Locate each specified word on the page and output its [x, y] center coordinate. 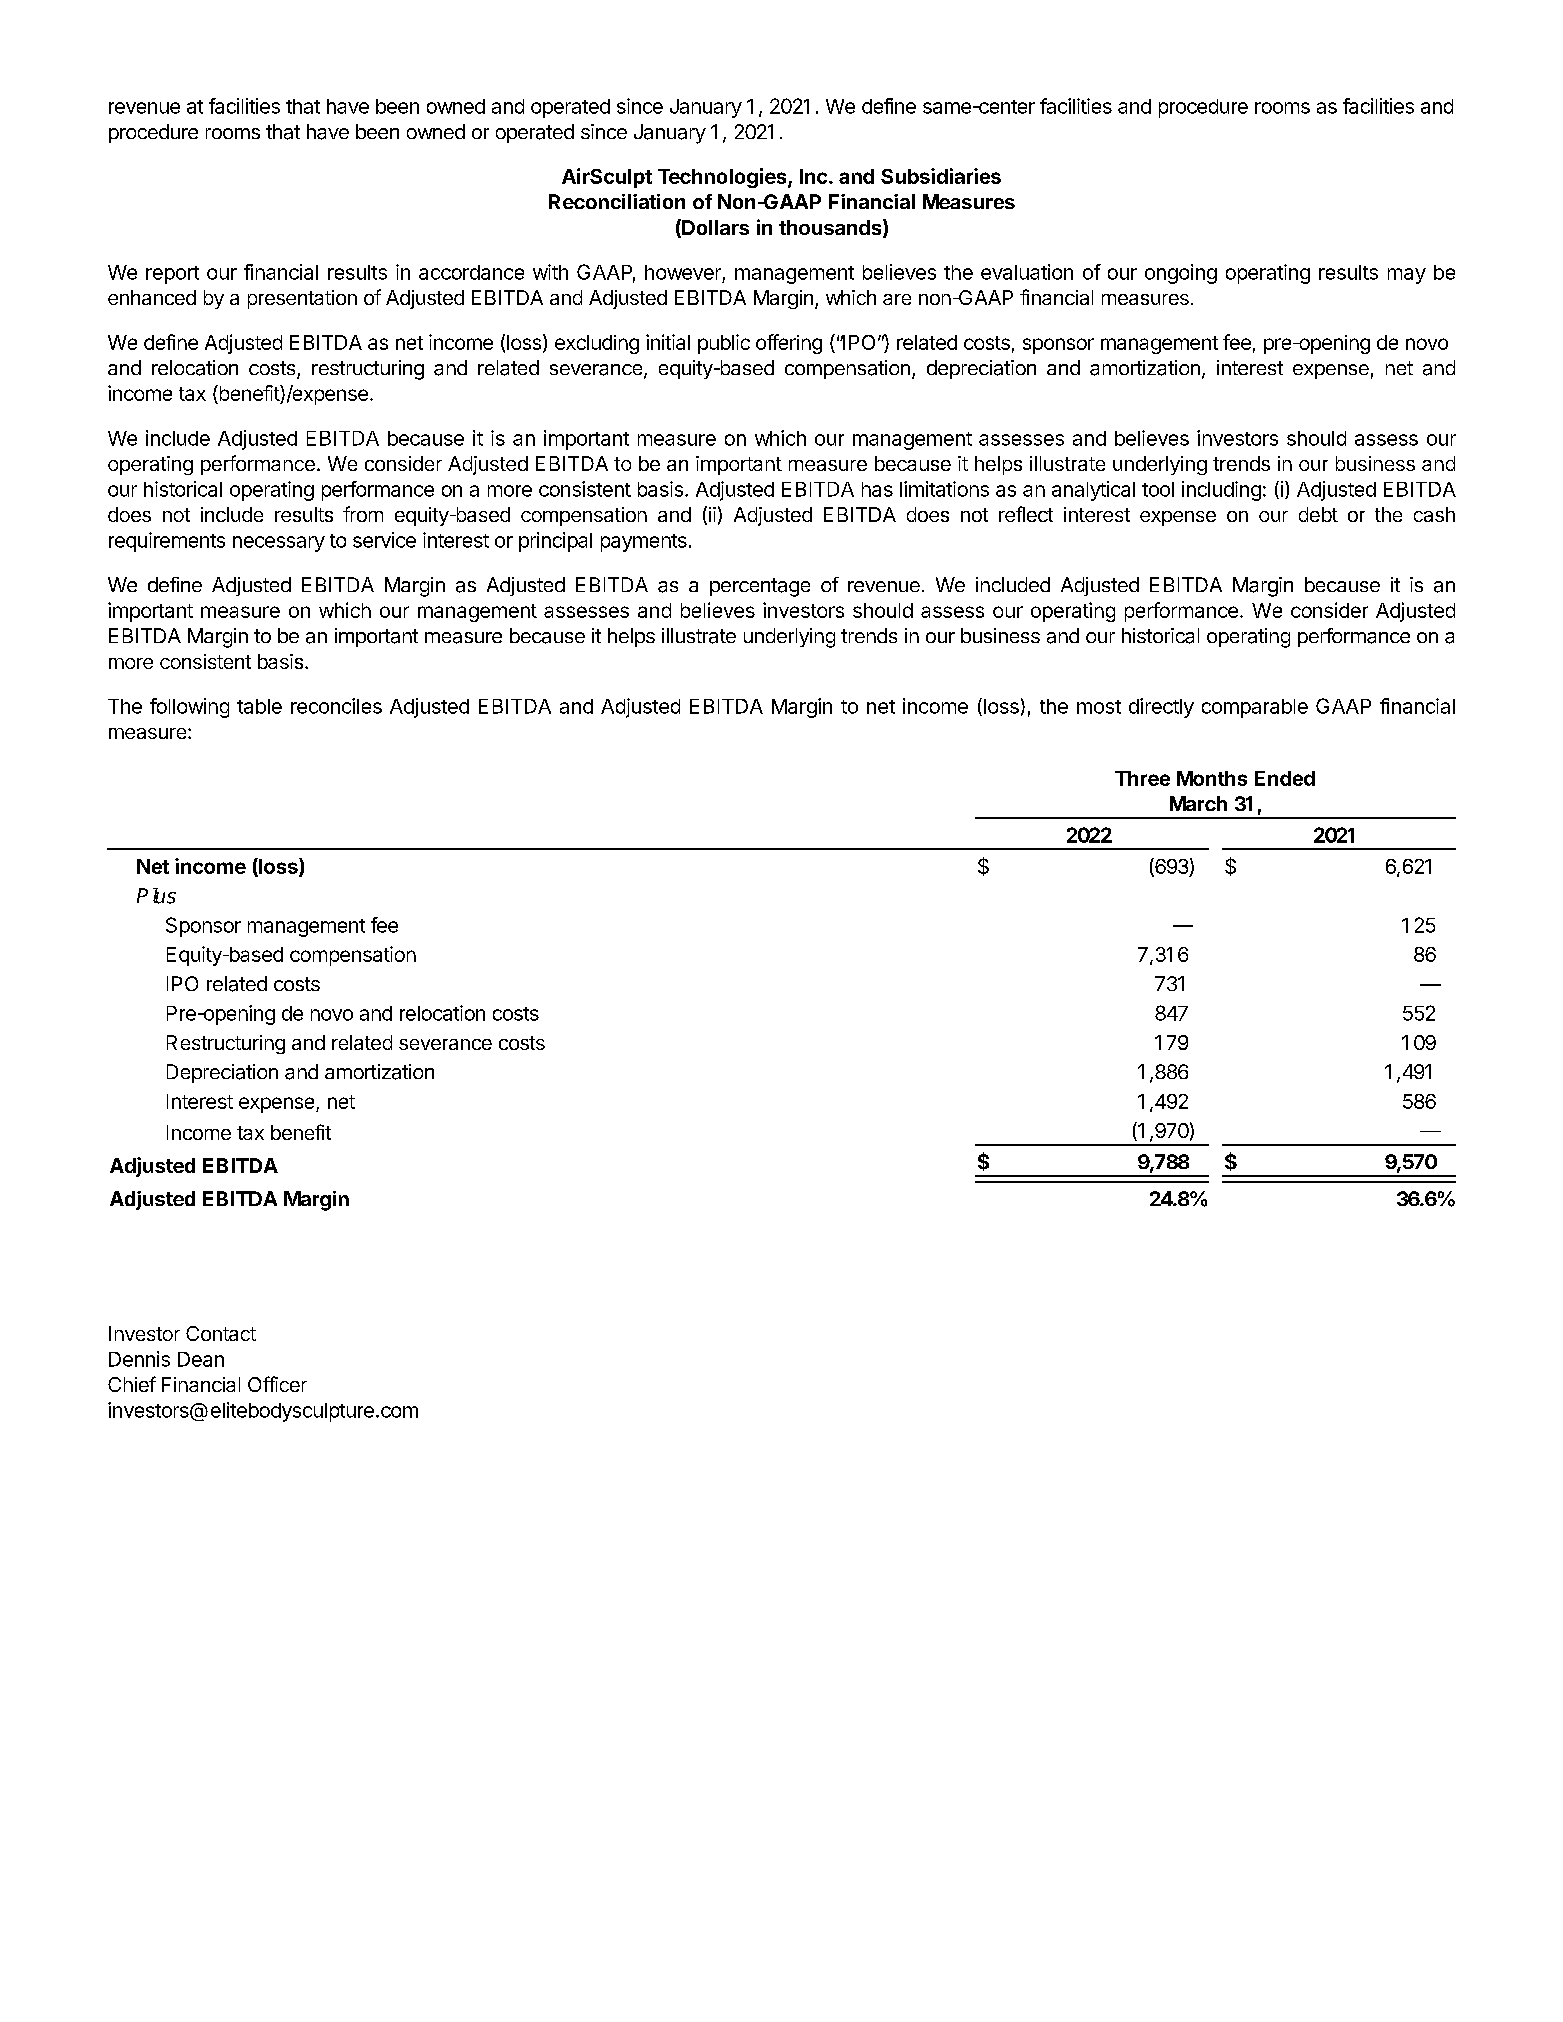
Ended [1285, 778]
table [259, 706]
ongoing [1181, 274]
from [363, 514]
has [877, 489]
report [172, 275]
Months [1212, 778]
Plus [156, 896]
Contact [221, 1333]
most [1099, 707]
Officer [277, 1384]
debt [1318, 514]
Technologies [723, 178]
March [1198, 803]
